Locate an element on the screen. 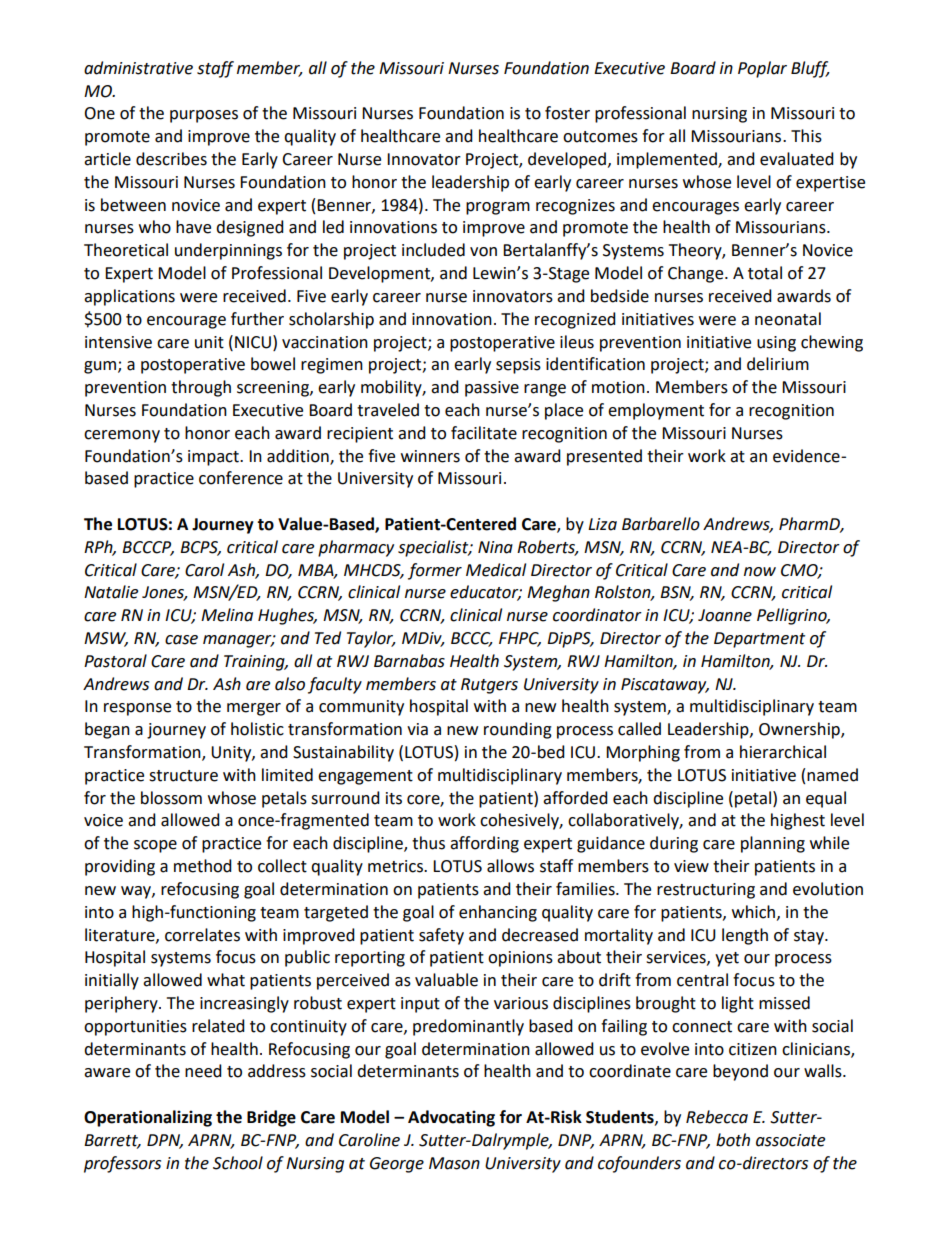 The width and height of the screenshot is (952, 1233). hierarchical is located at coordinates (783, 752).
